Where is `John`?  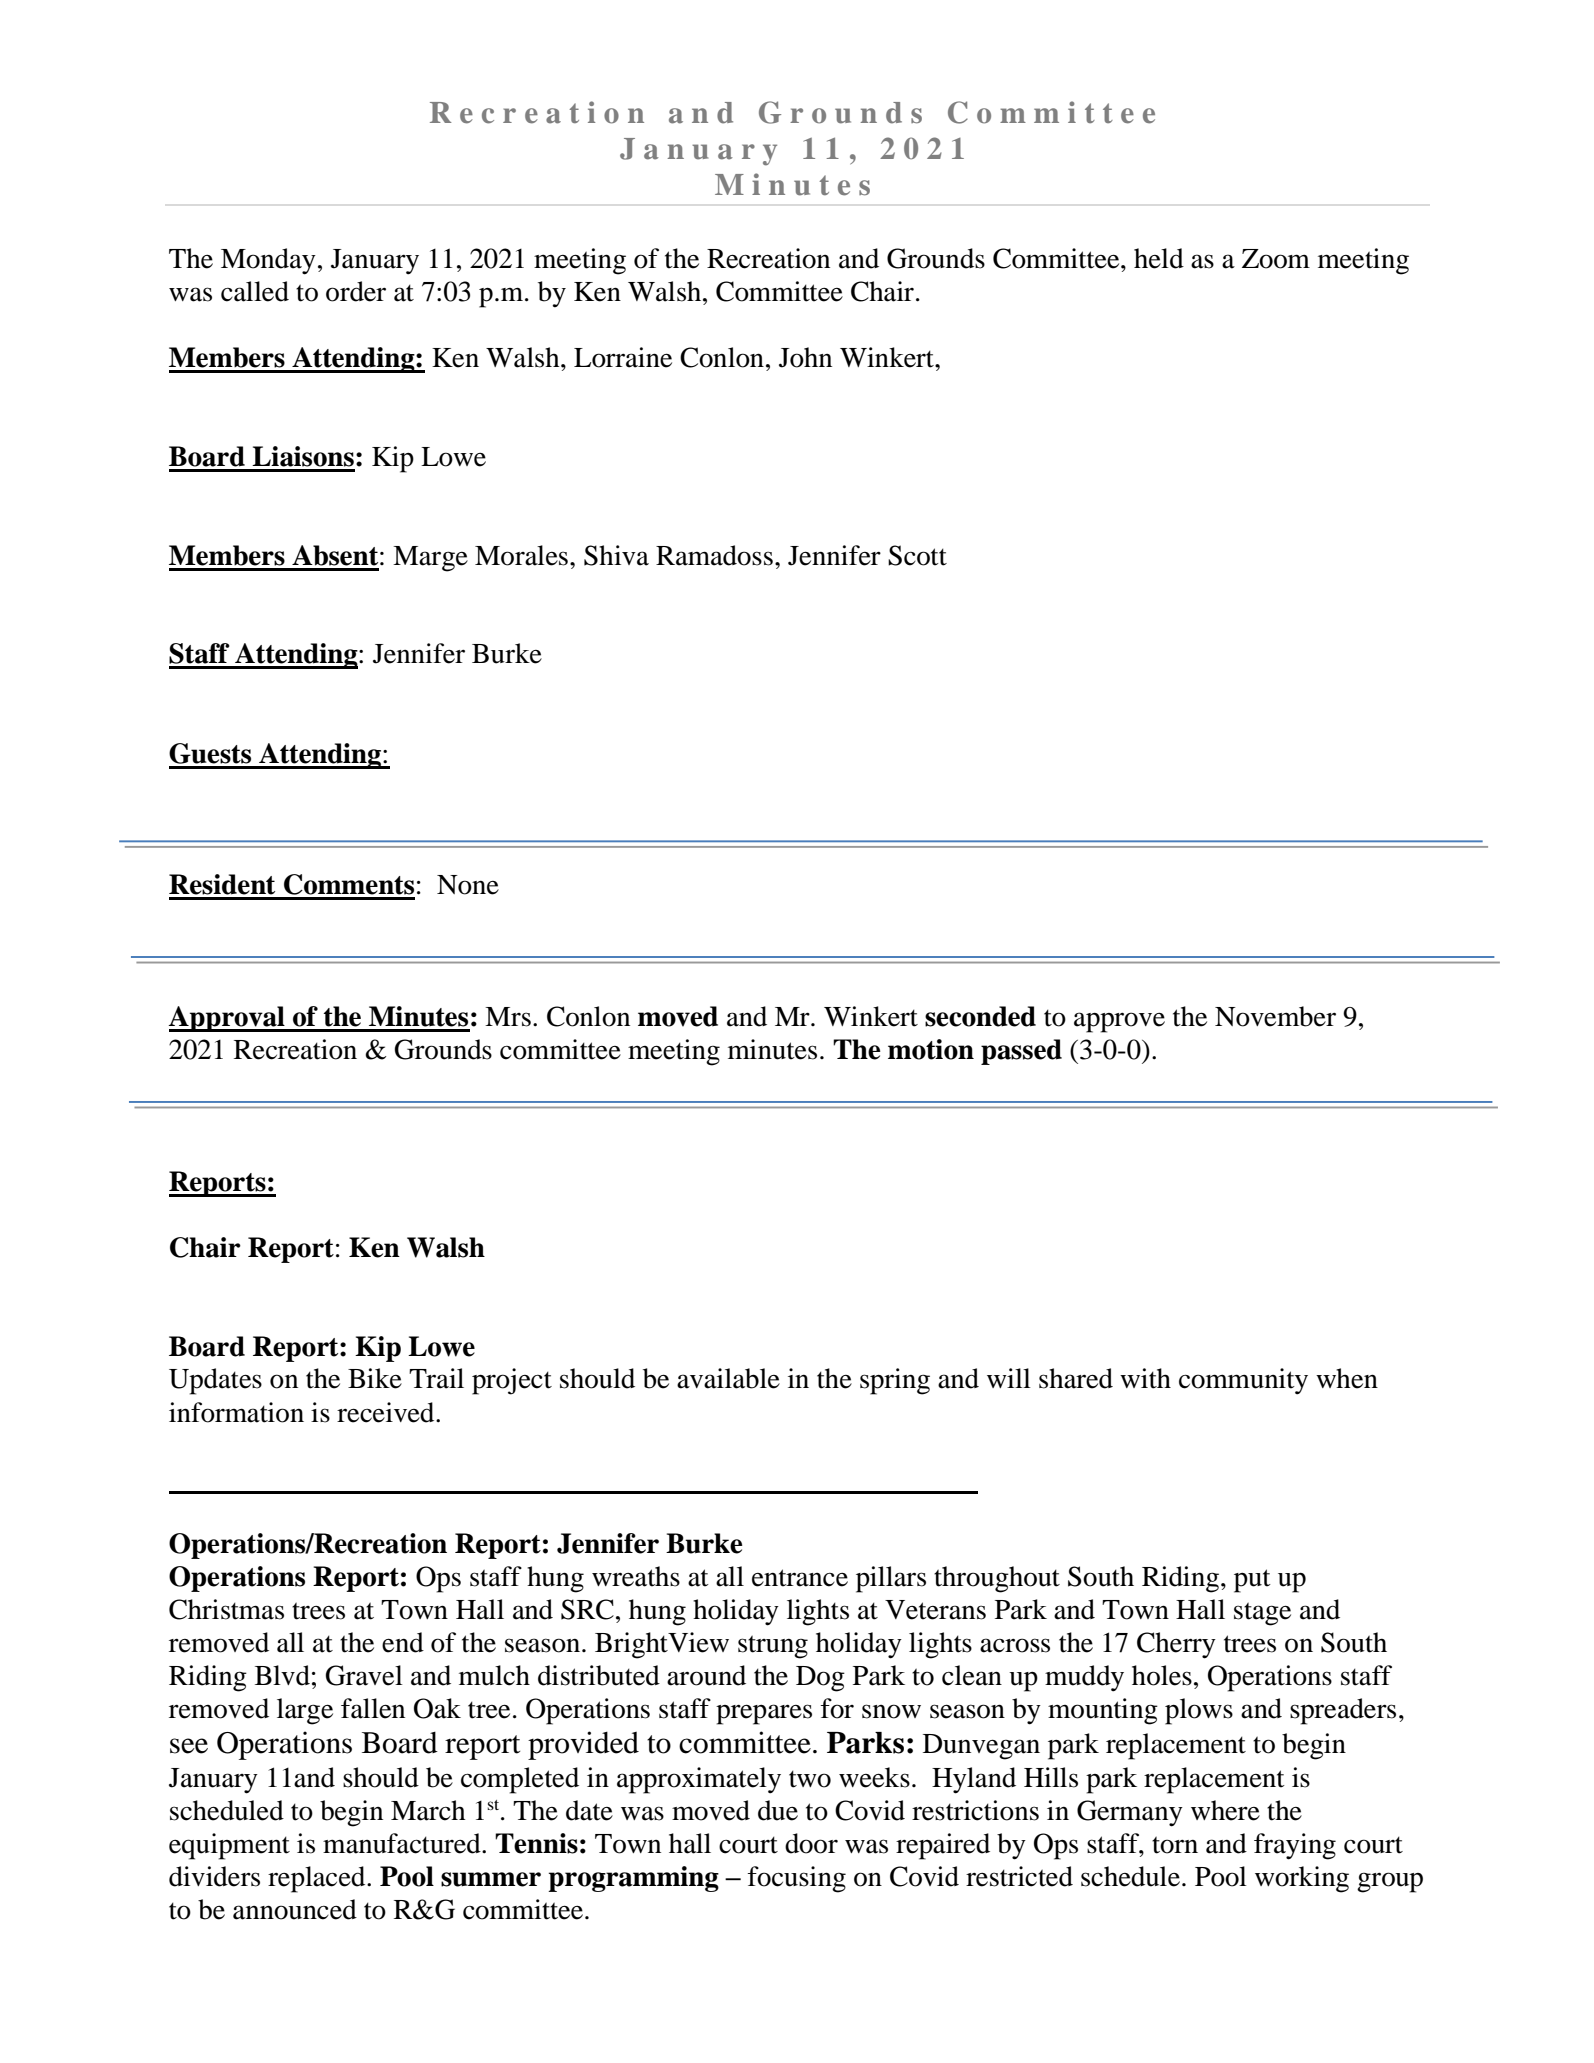 John is located at coordinates (805, 357).
